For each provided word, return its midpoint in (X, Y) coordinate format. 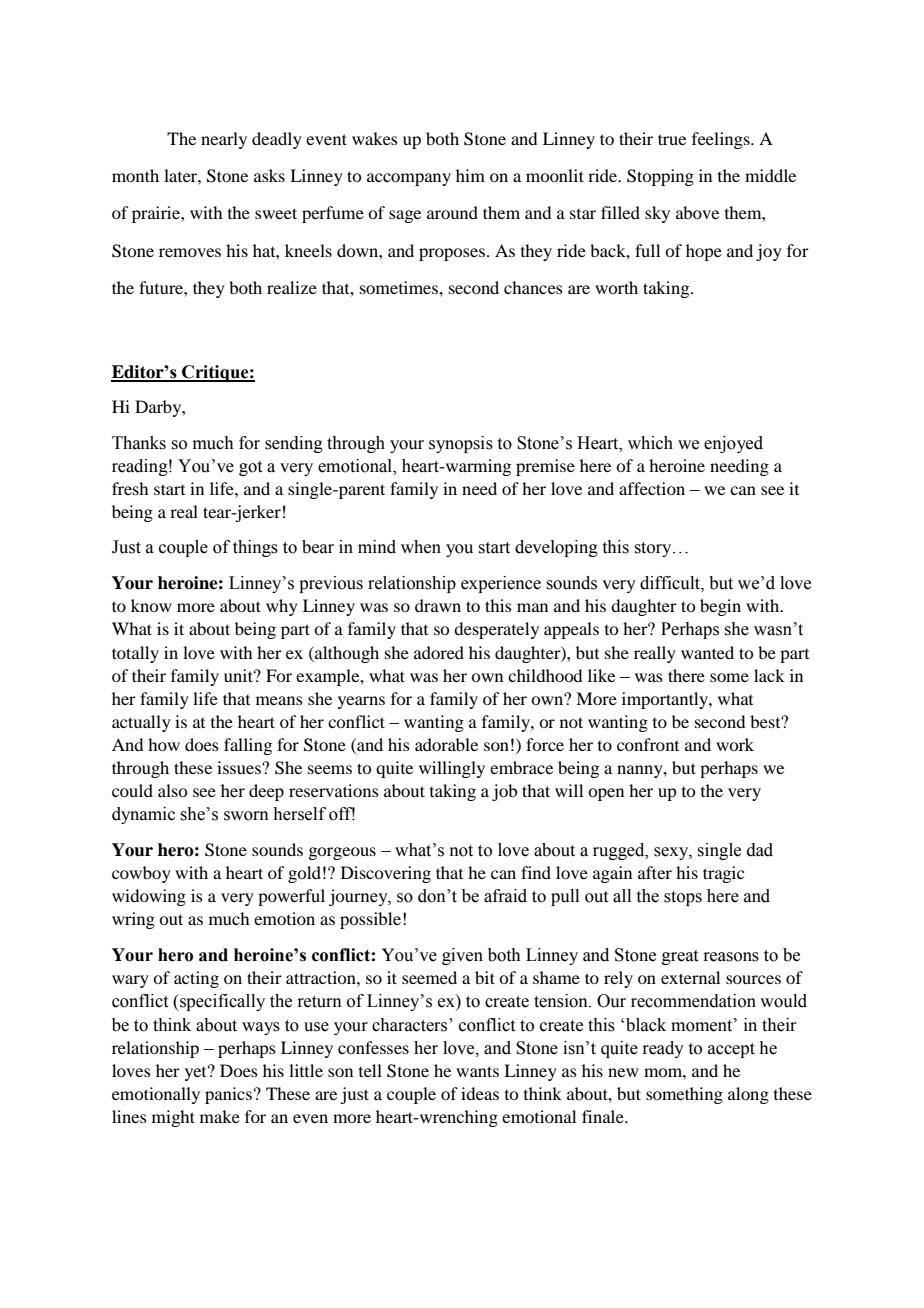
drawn (438, 605)
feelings (722, 140)
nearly (224, 140)
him (470, 175)
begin (720, 607)
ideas (480, 1093)
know (151, 605)
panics (228, 1095)
